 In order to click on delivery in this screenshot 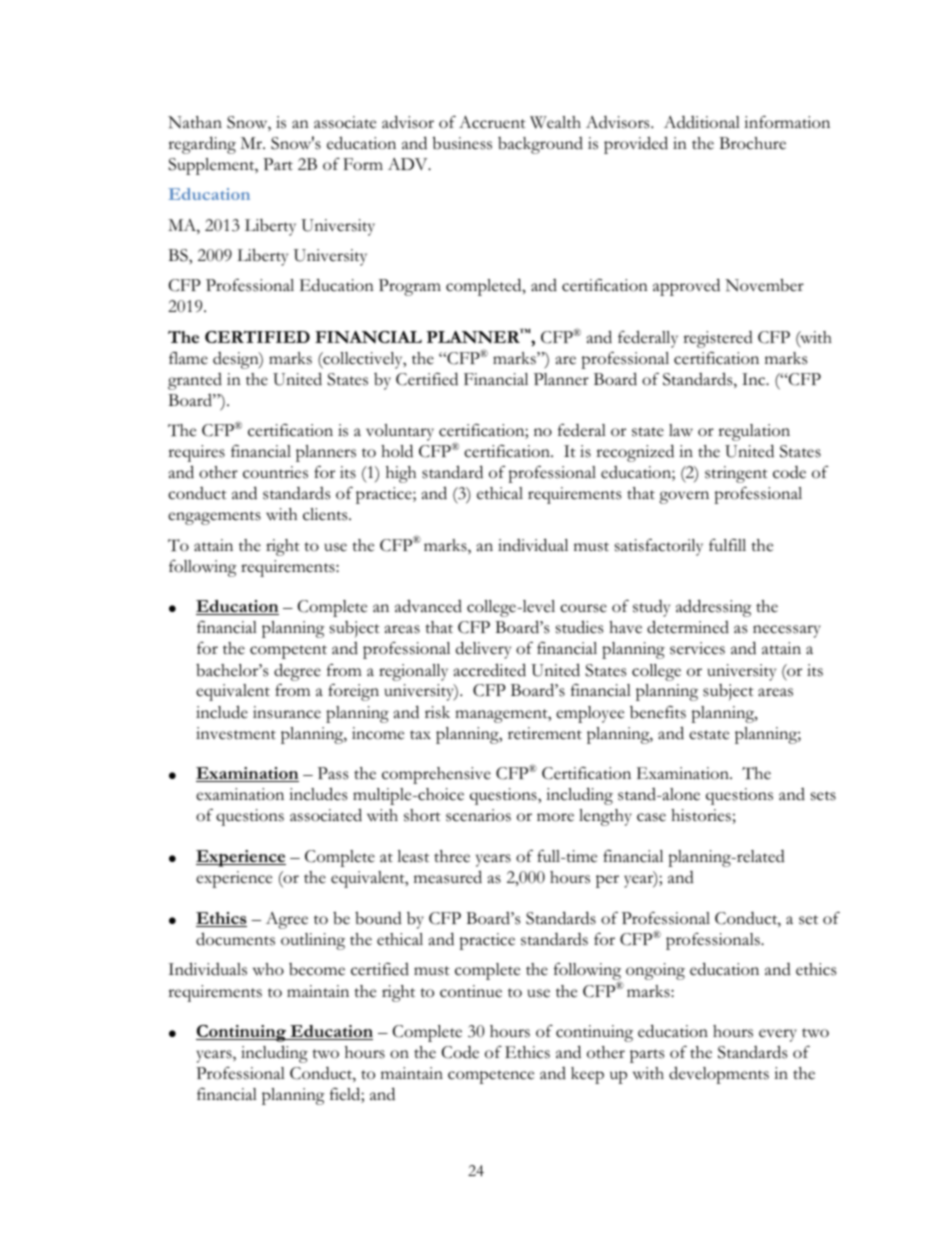, I will do `click(483, 650)`.
